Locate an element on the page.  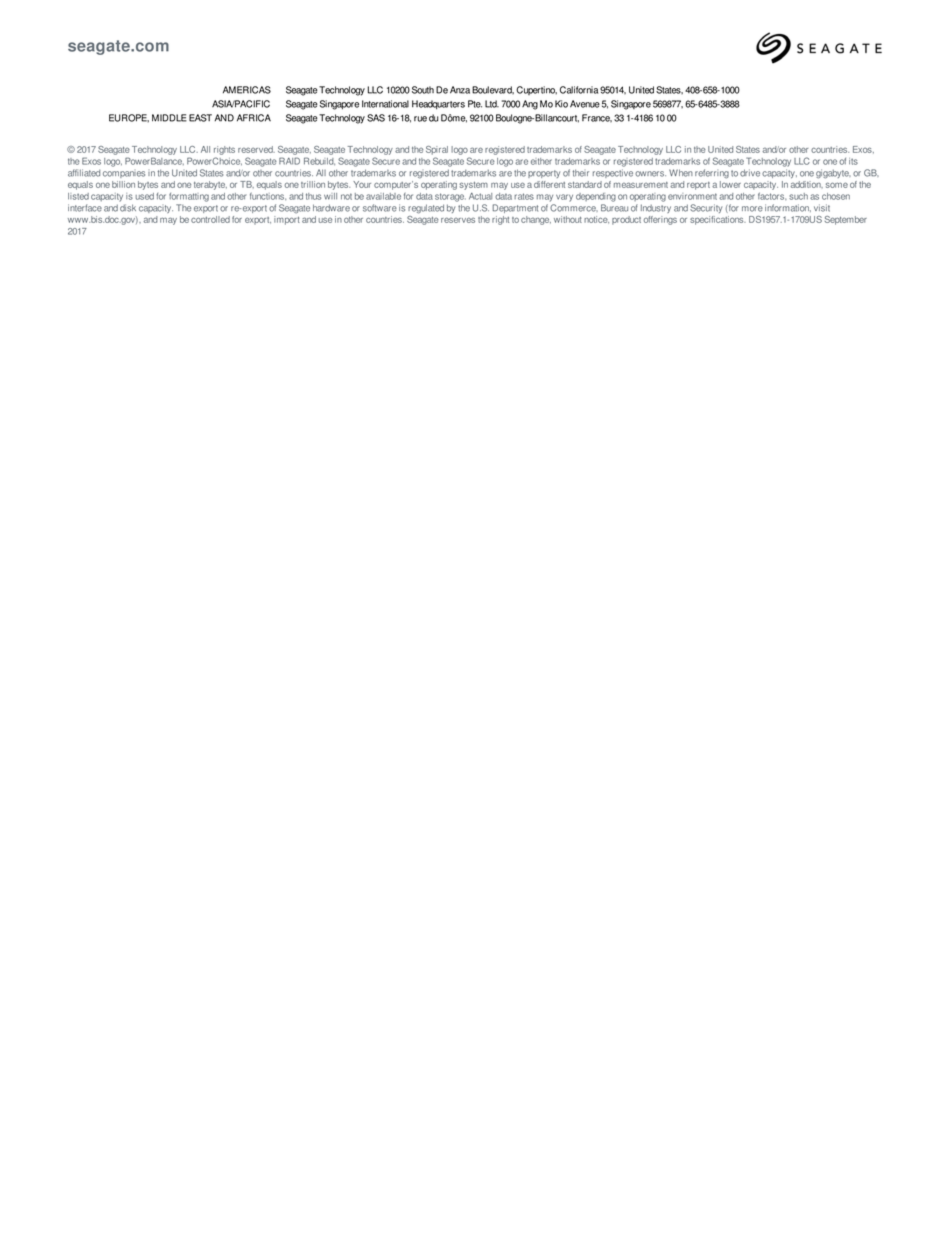
system is located at coordinates (474, 186).
